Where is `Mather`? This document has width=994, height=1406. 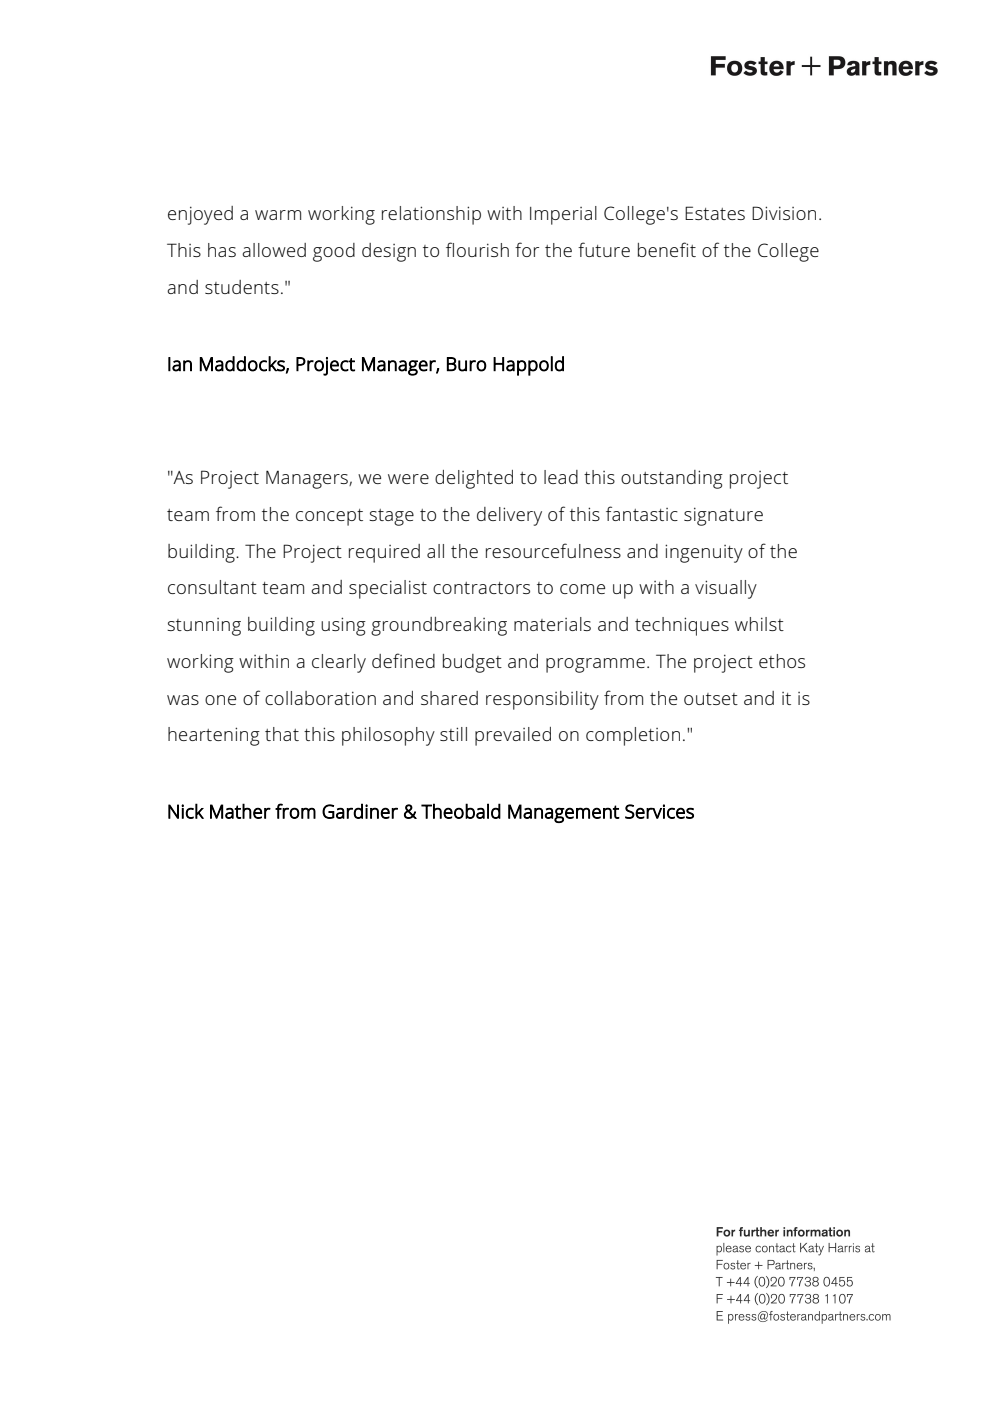
Mather is located at coordinates (240, 811).
